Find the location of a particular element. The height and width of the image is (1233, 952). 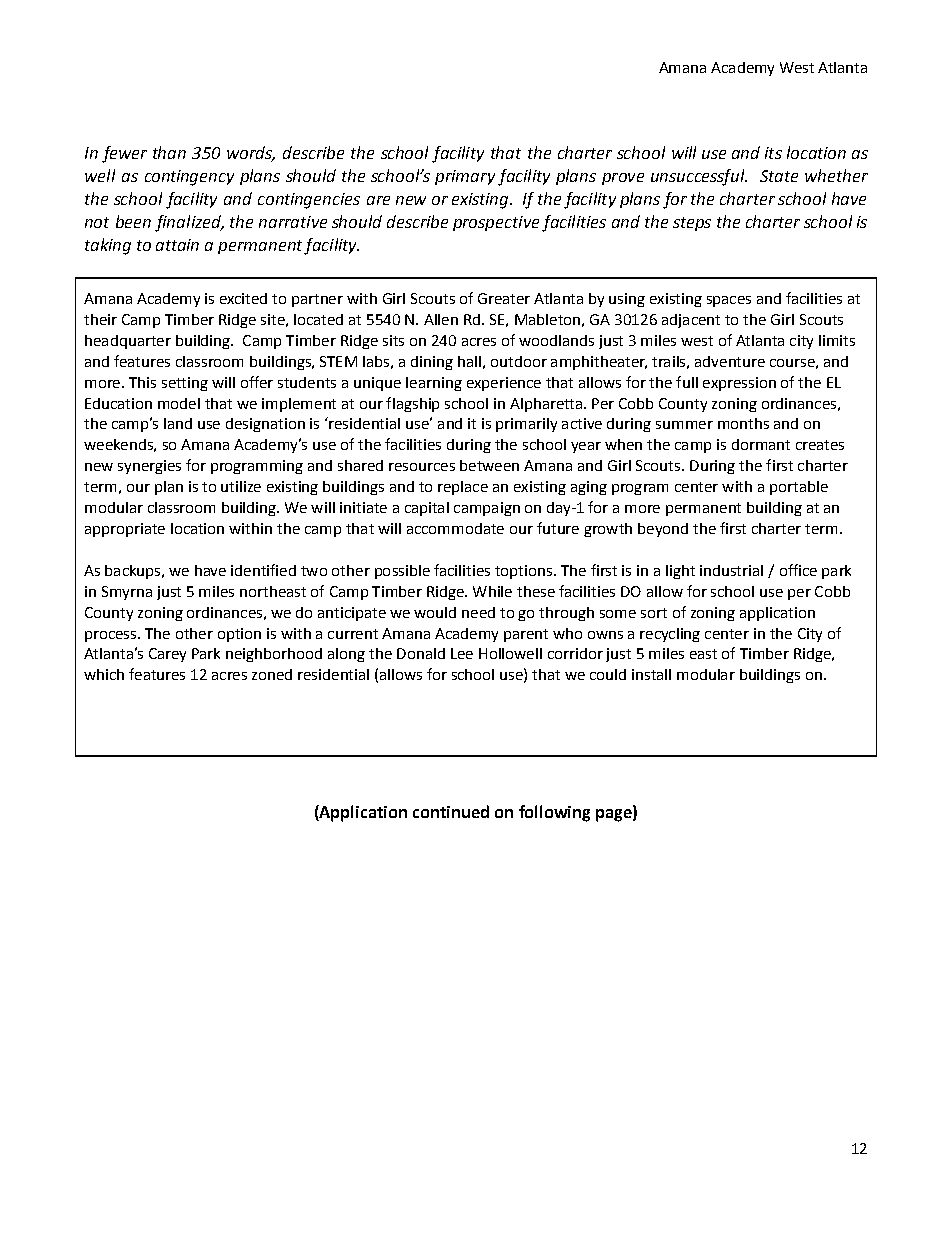

While is located at coordinates (492, 591).
